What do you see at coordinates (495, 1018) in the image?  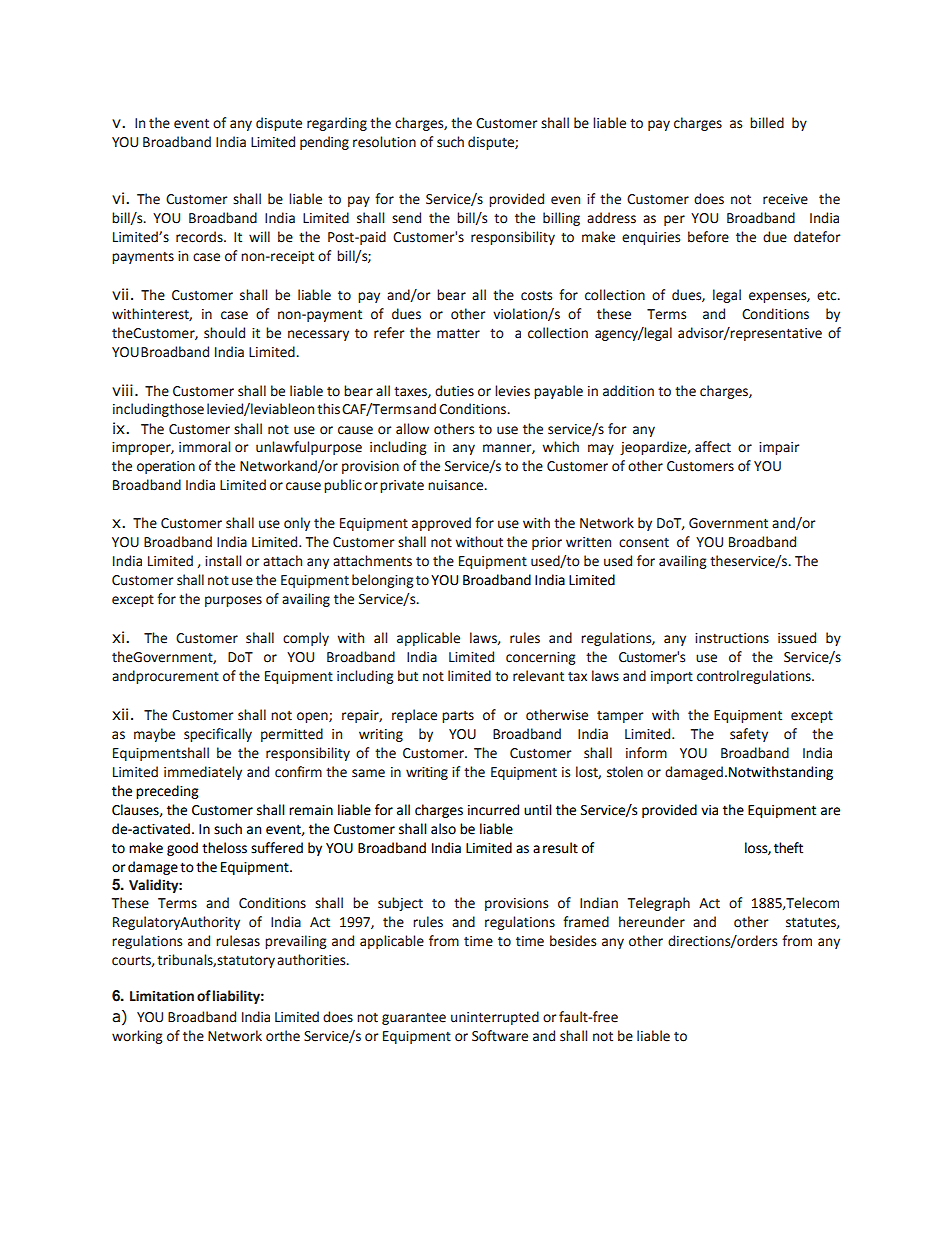 I see `uninterrupted` at bounding box center [495, 1018].
